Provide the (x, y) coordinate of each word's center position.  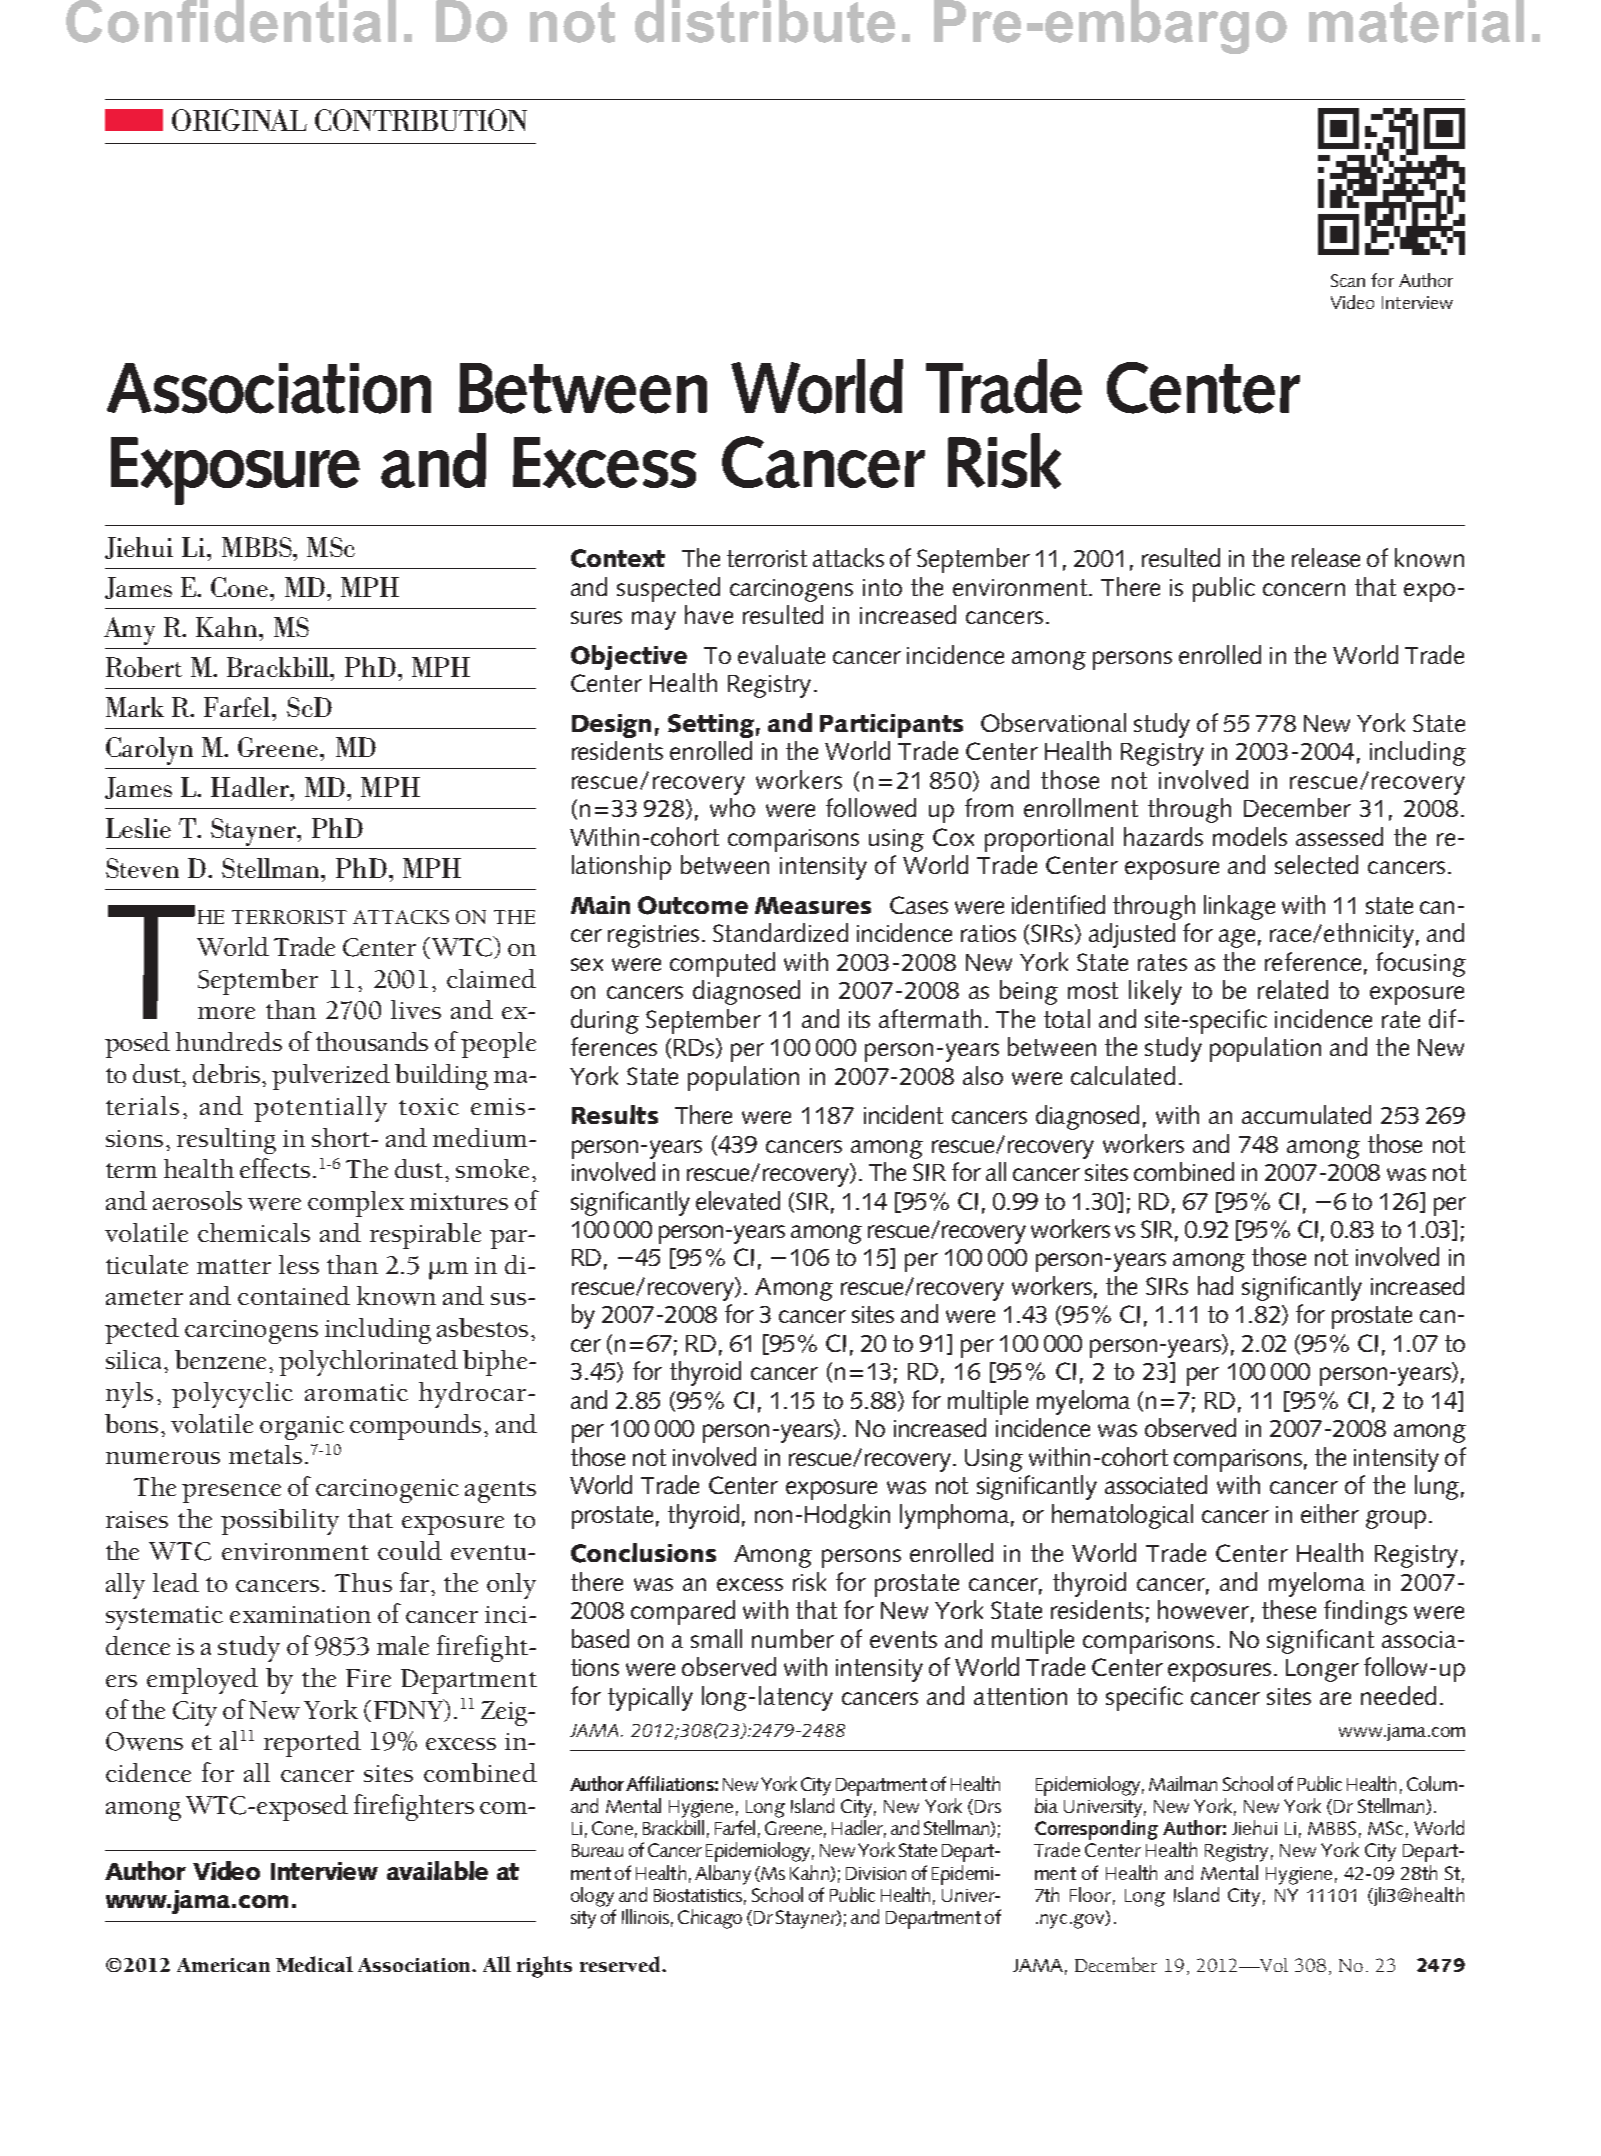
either (1330, 1513)
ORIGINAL (239, 120)
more (226, 1013)
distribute (765, 21)
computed (722, 964)
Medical (314, 1964)
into (882, 587)
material (1416, 21)
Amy (129, 631)
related (1293, 989)
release (1326, 557)
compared (683, 1612)
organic (302, 1428)
